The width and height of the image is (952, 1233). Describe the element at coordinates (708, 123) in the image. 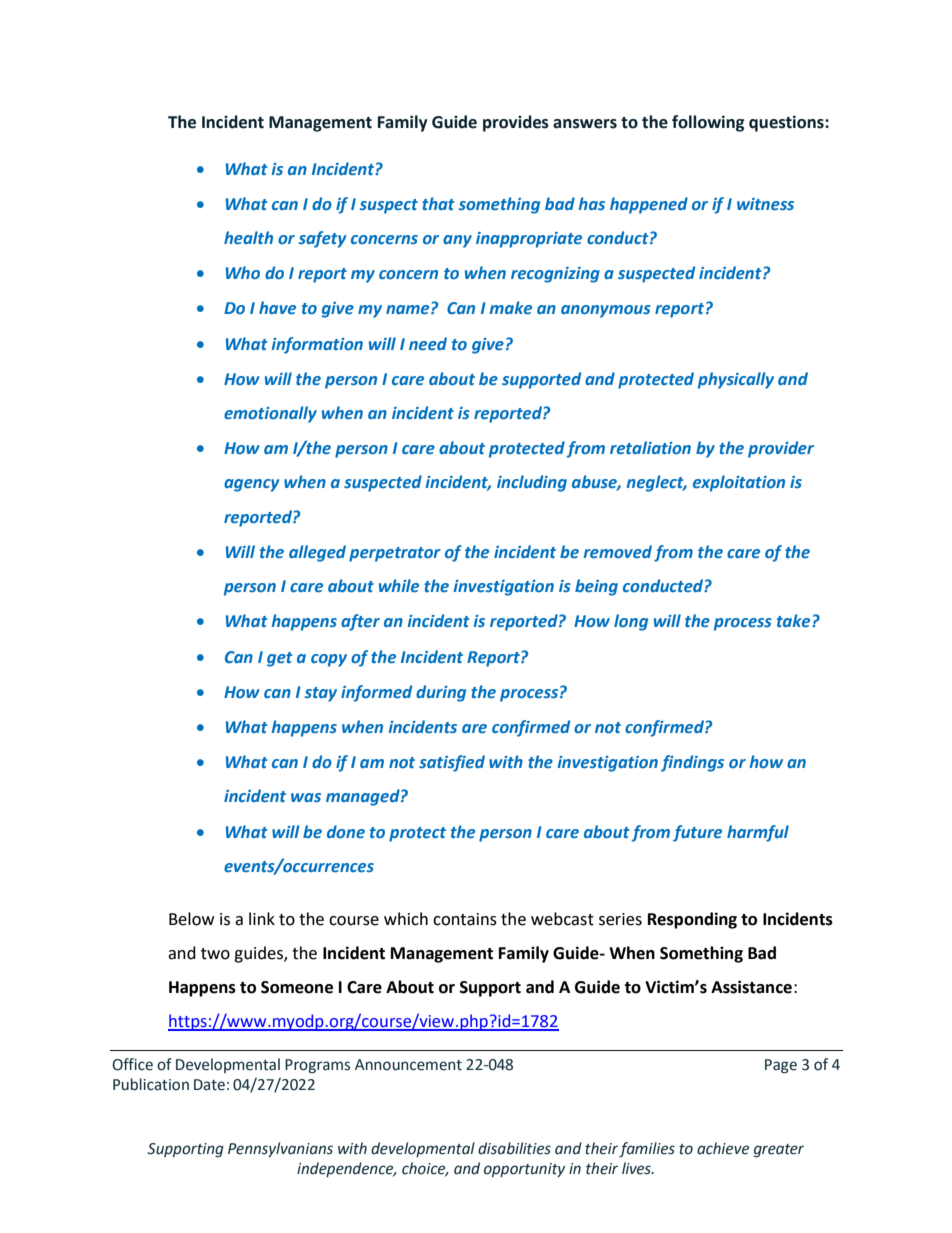

I see `following` at that location.
